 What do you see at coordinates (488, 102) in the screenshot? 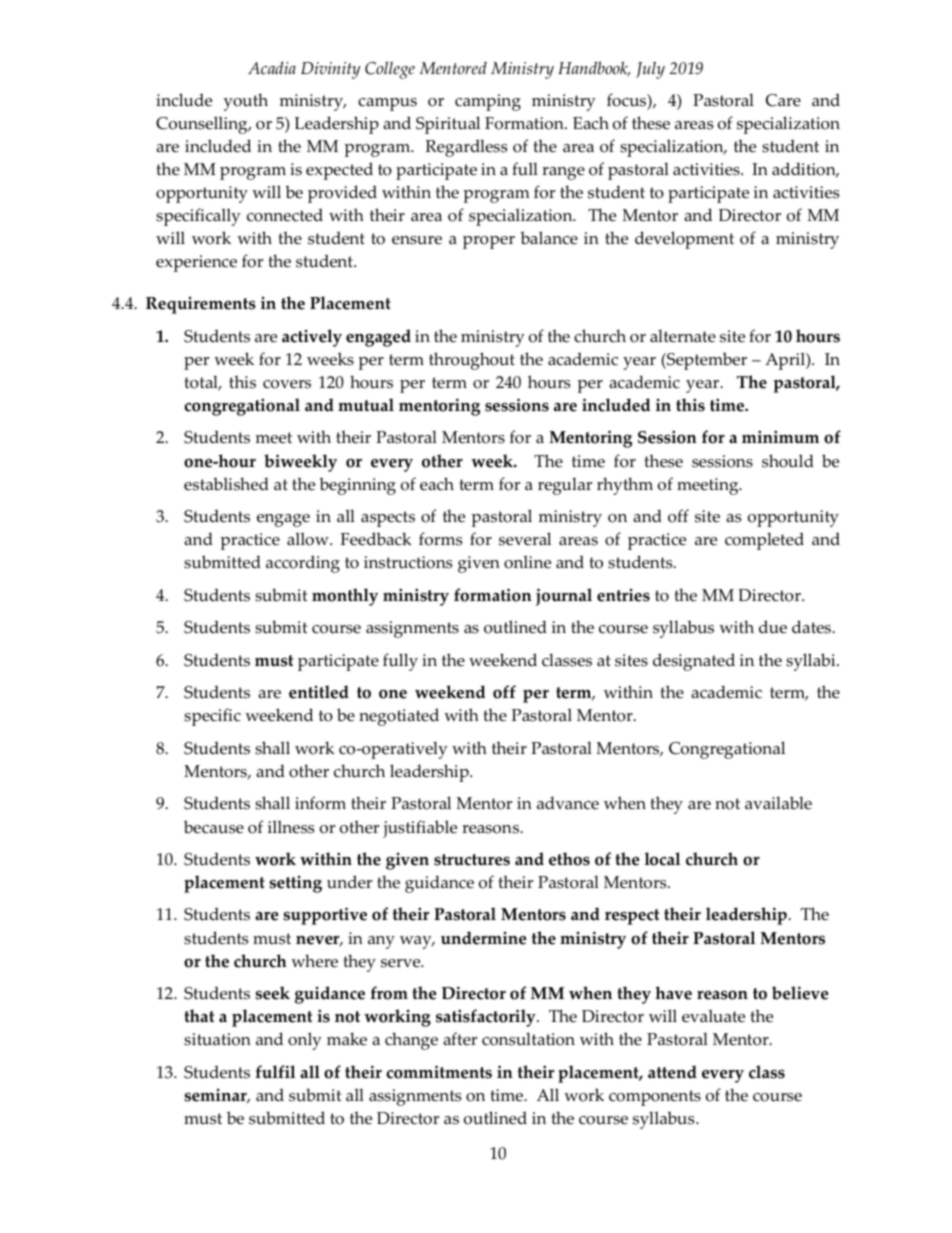
I see `camping` at bounding box center [488, 102].
